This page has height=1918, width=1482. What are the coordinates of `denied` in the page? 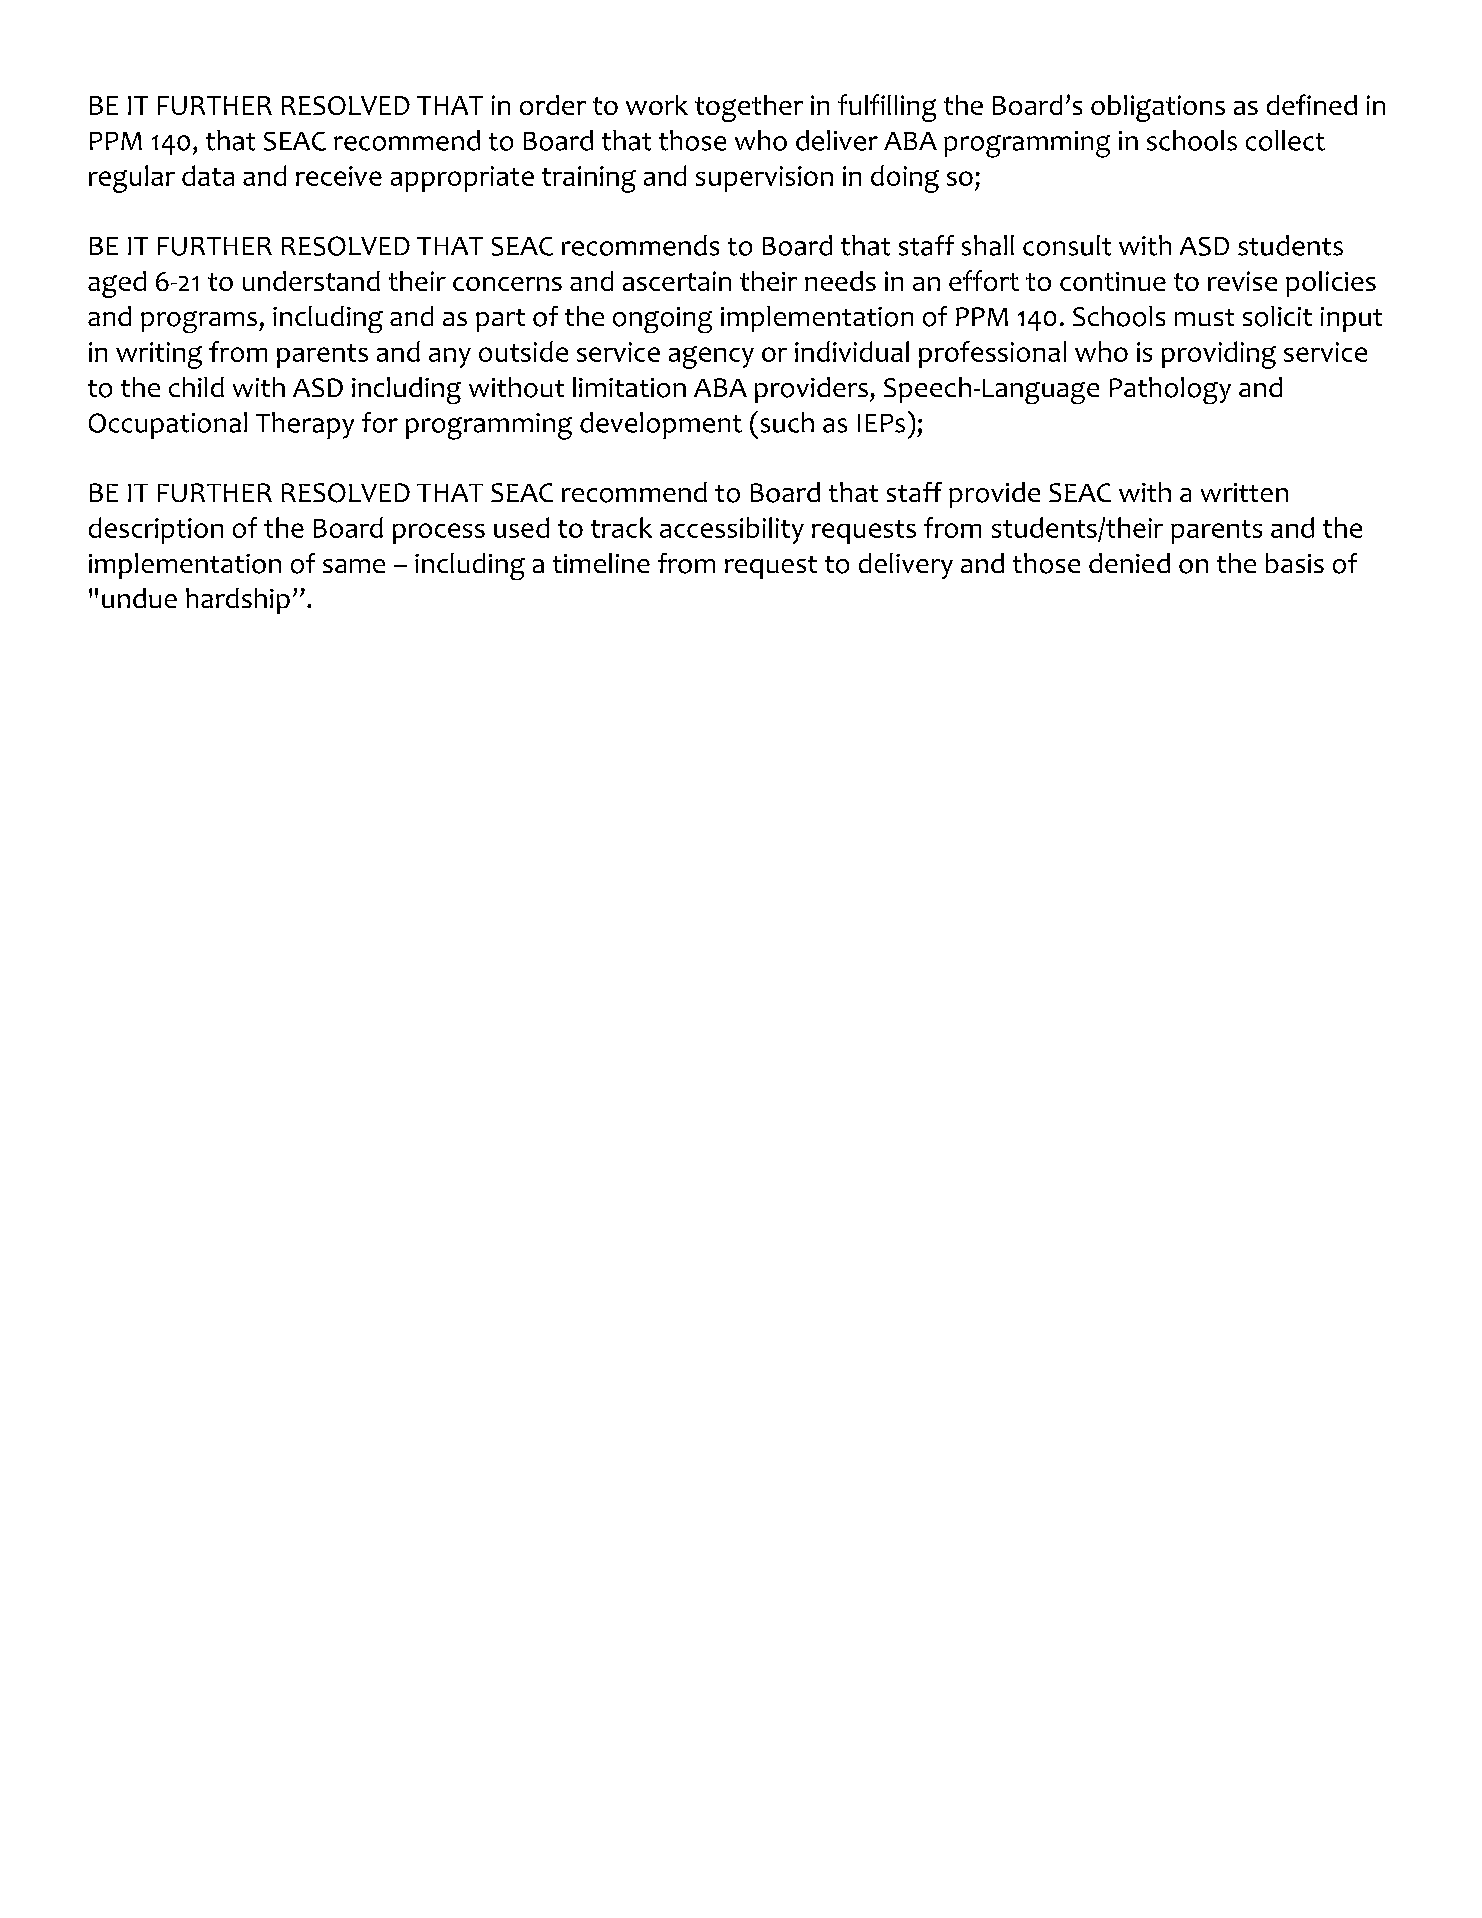 It's located at (1129, 563).
